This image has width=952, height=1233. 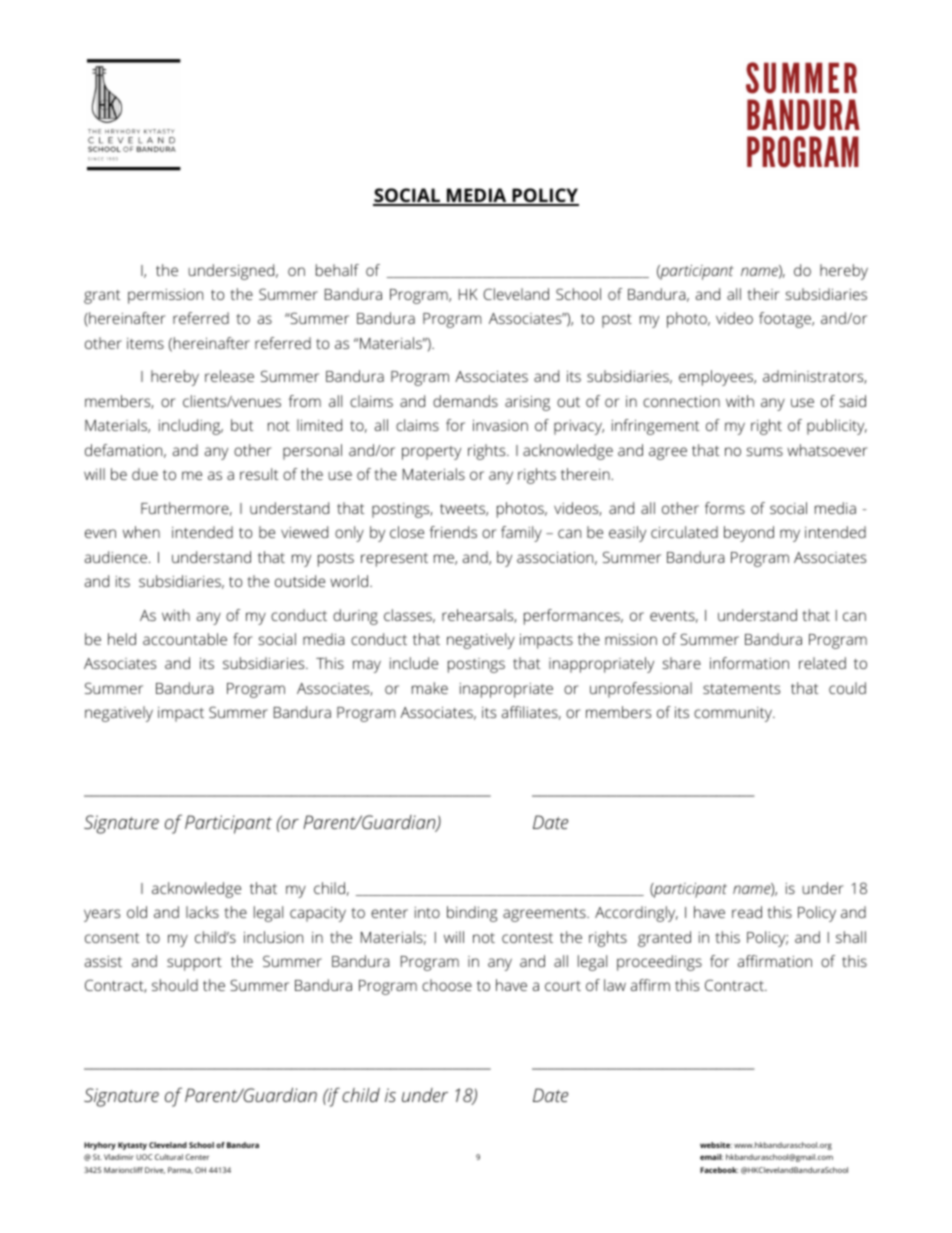 I want to click on community, so click(x=734, y=714).
